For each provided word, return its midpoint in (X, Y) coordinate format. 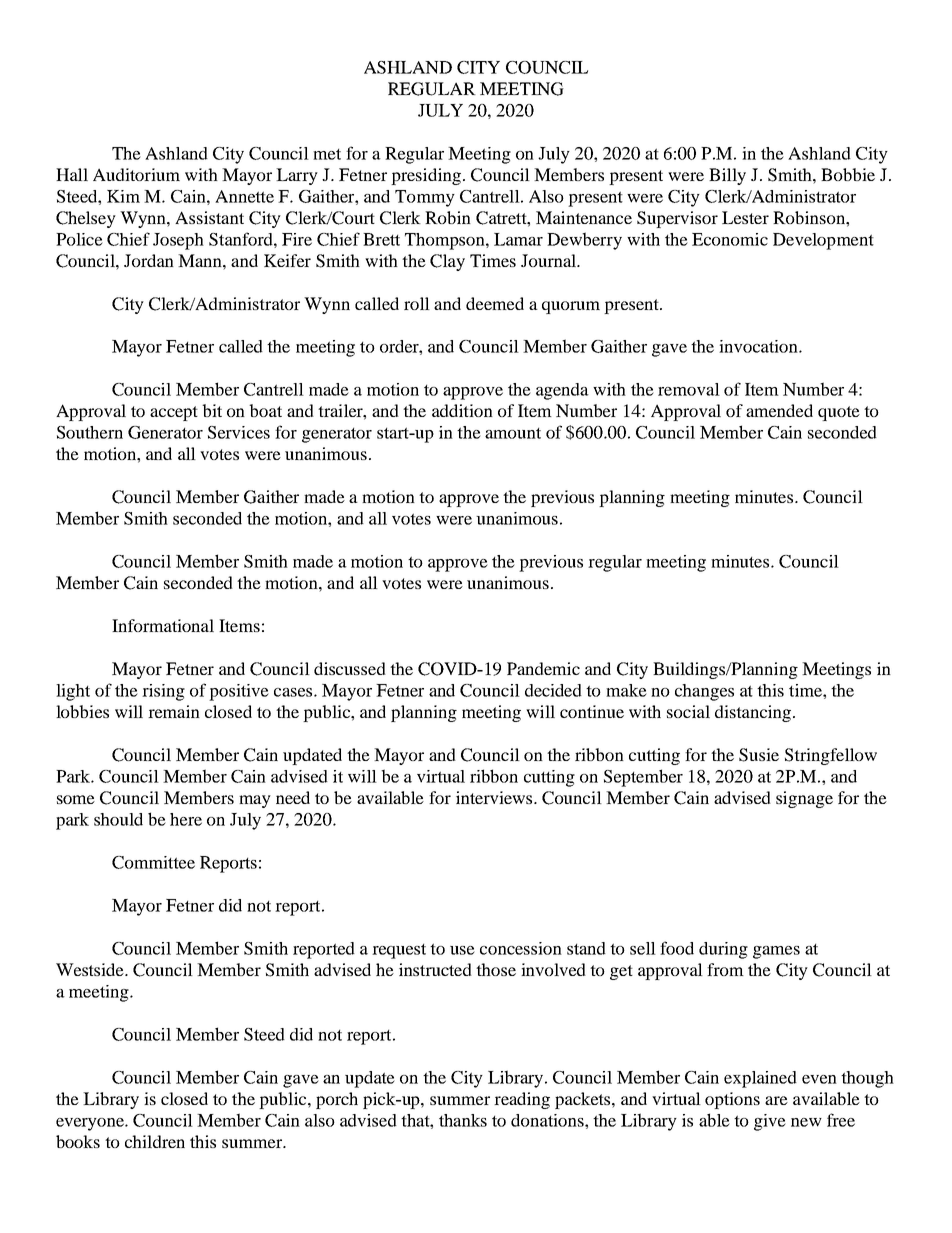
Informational (163, 625)
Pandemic (543, 668)
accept (174, 413)
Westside (91, 969)
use (462, 950)
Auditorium (136, 174)
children (155, 1141)
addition (462, 410)
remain (174, 711)
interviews (495, 797)
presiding (426, 176)
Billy (727, 176)
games (776, 952)
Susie (759, 755)
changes (704, 692)
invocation (759, 346)
